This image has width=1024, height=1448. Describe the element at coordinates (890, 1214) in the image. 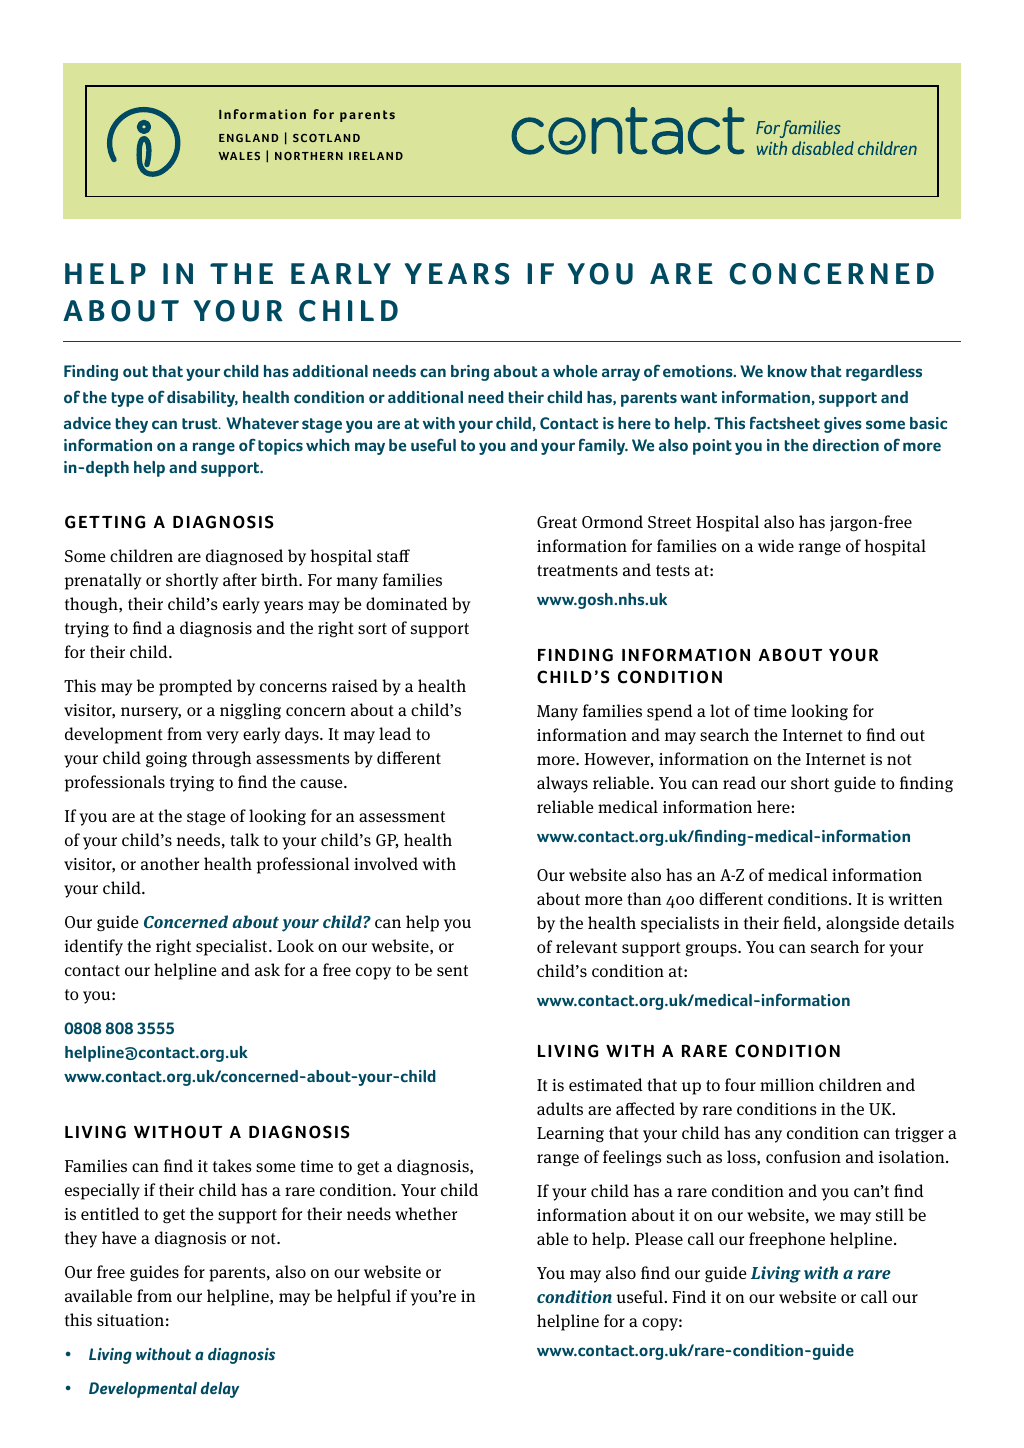

I see `still` at that location.
